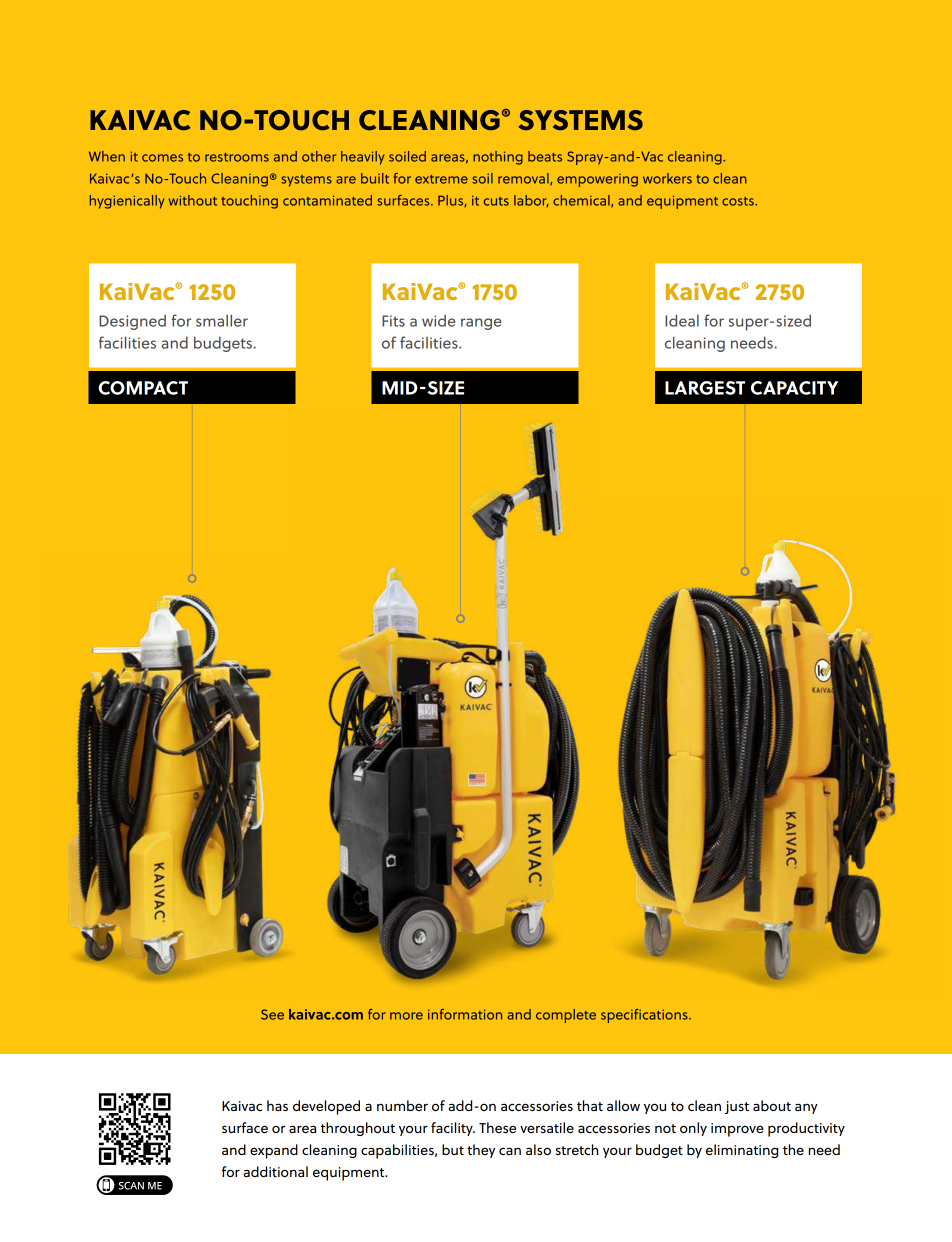  I want to click on LARGEST, so click(705, 388).
